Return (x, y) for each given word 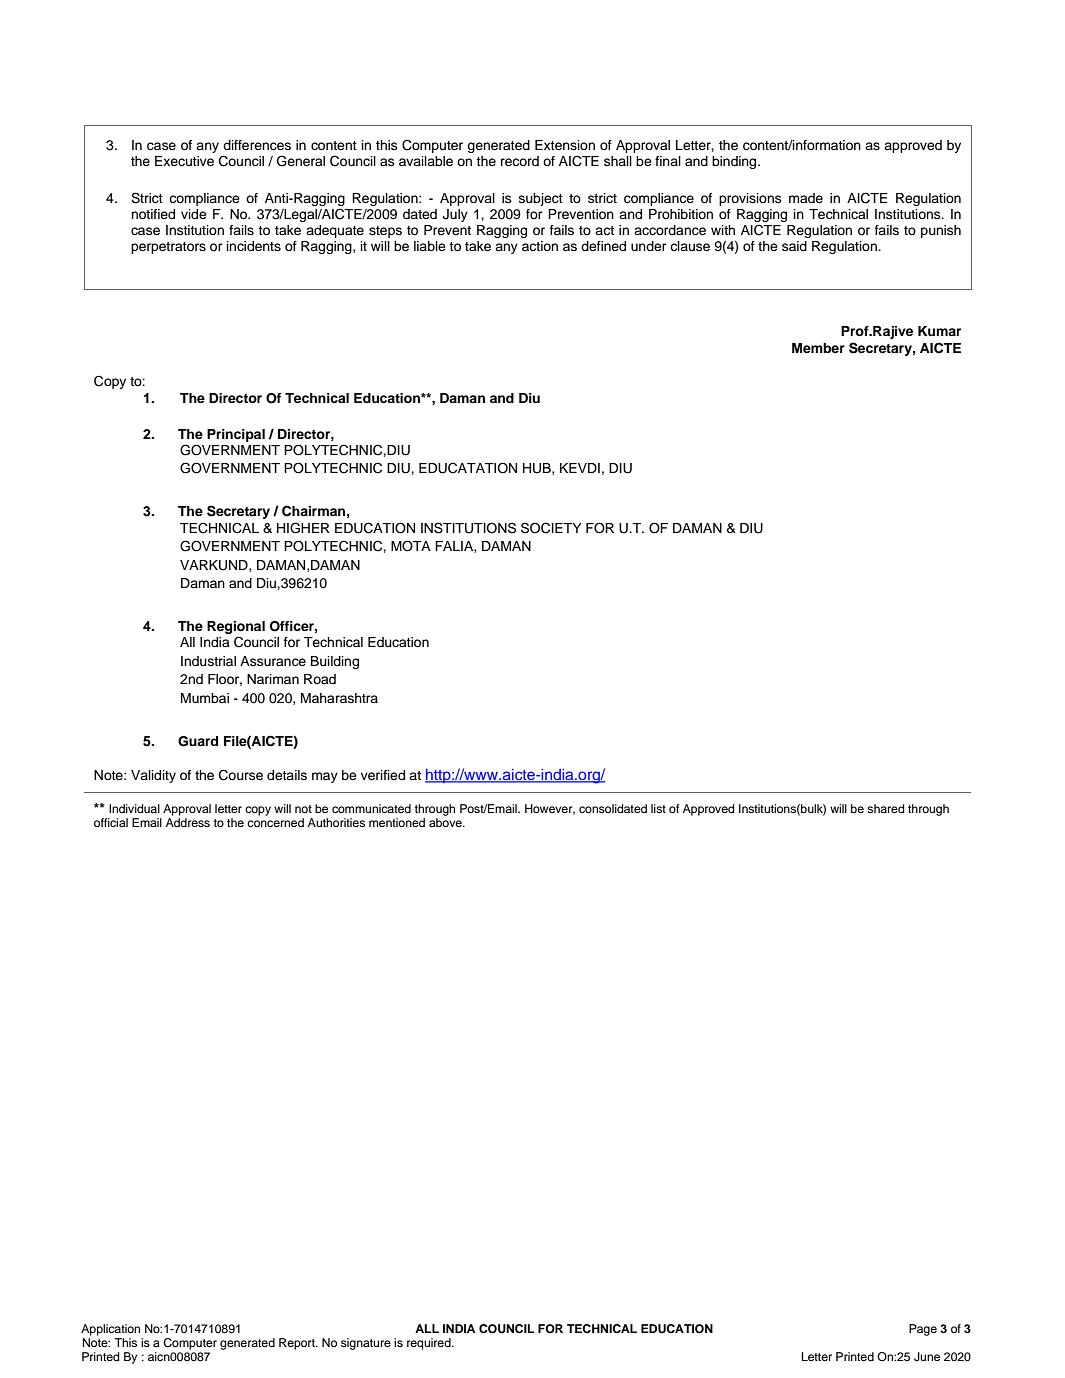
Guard (198, 741)
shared (886, 808)
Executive (184, 161)
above (446, 822)
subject (541, 199)
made (806, 198)
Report (298, 1344)
